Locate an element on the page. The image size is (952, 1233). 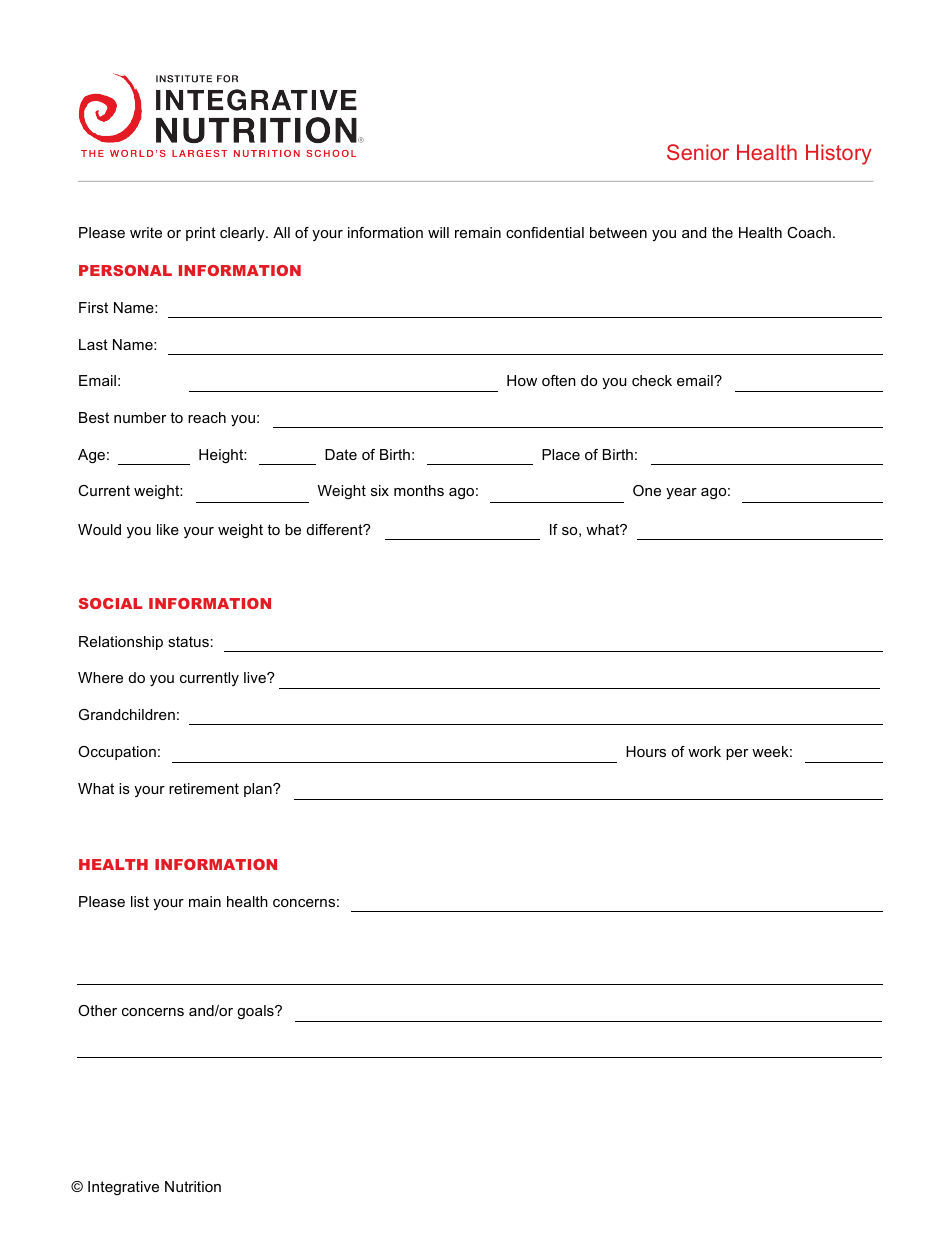
status is located at coordinates (188, 641).
